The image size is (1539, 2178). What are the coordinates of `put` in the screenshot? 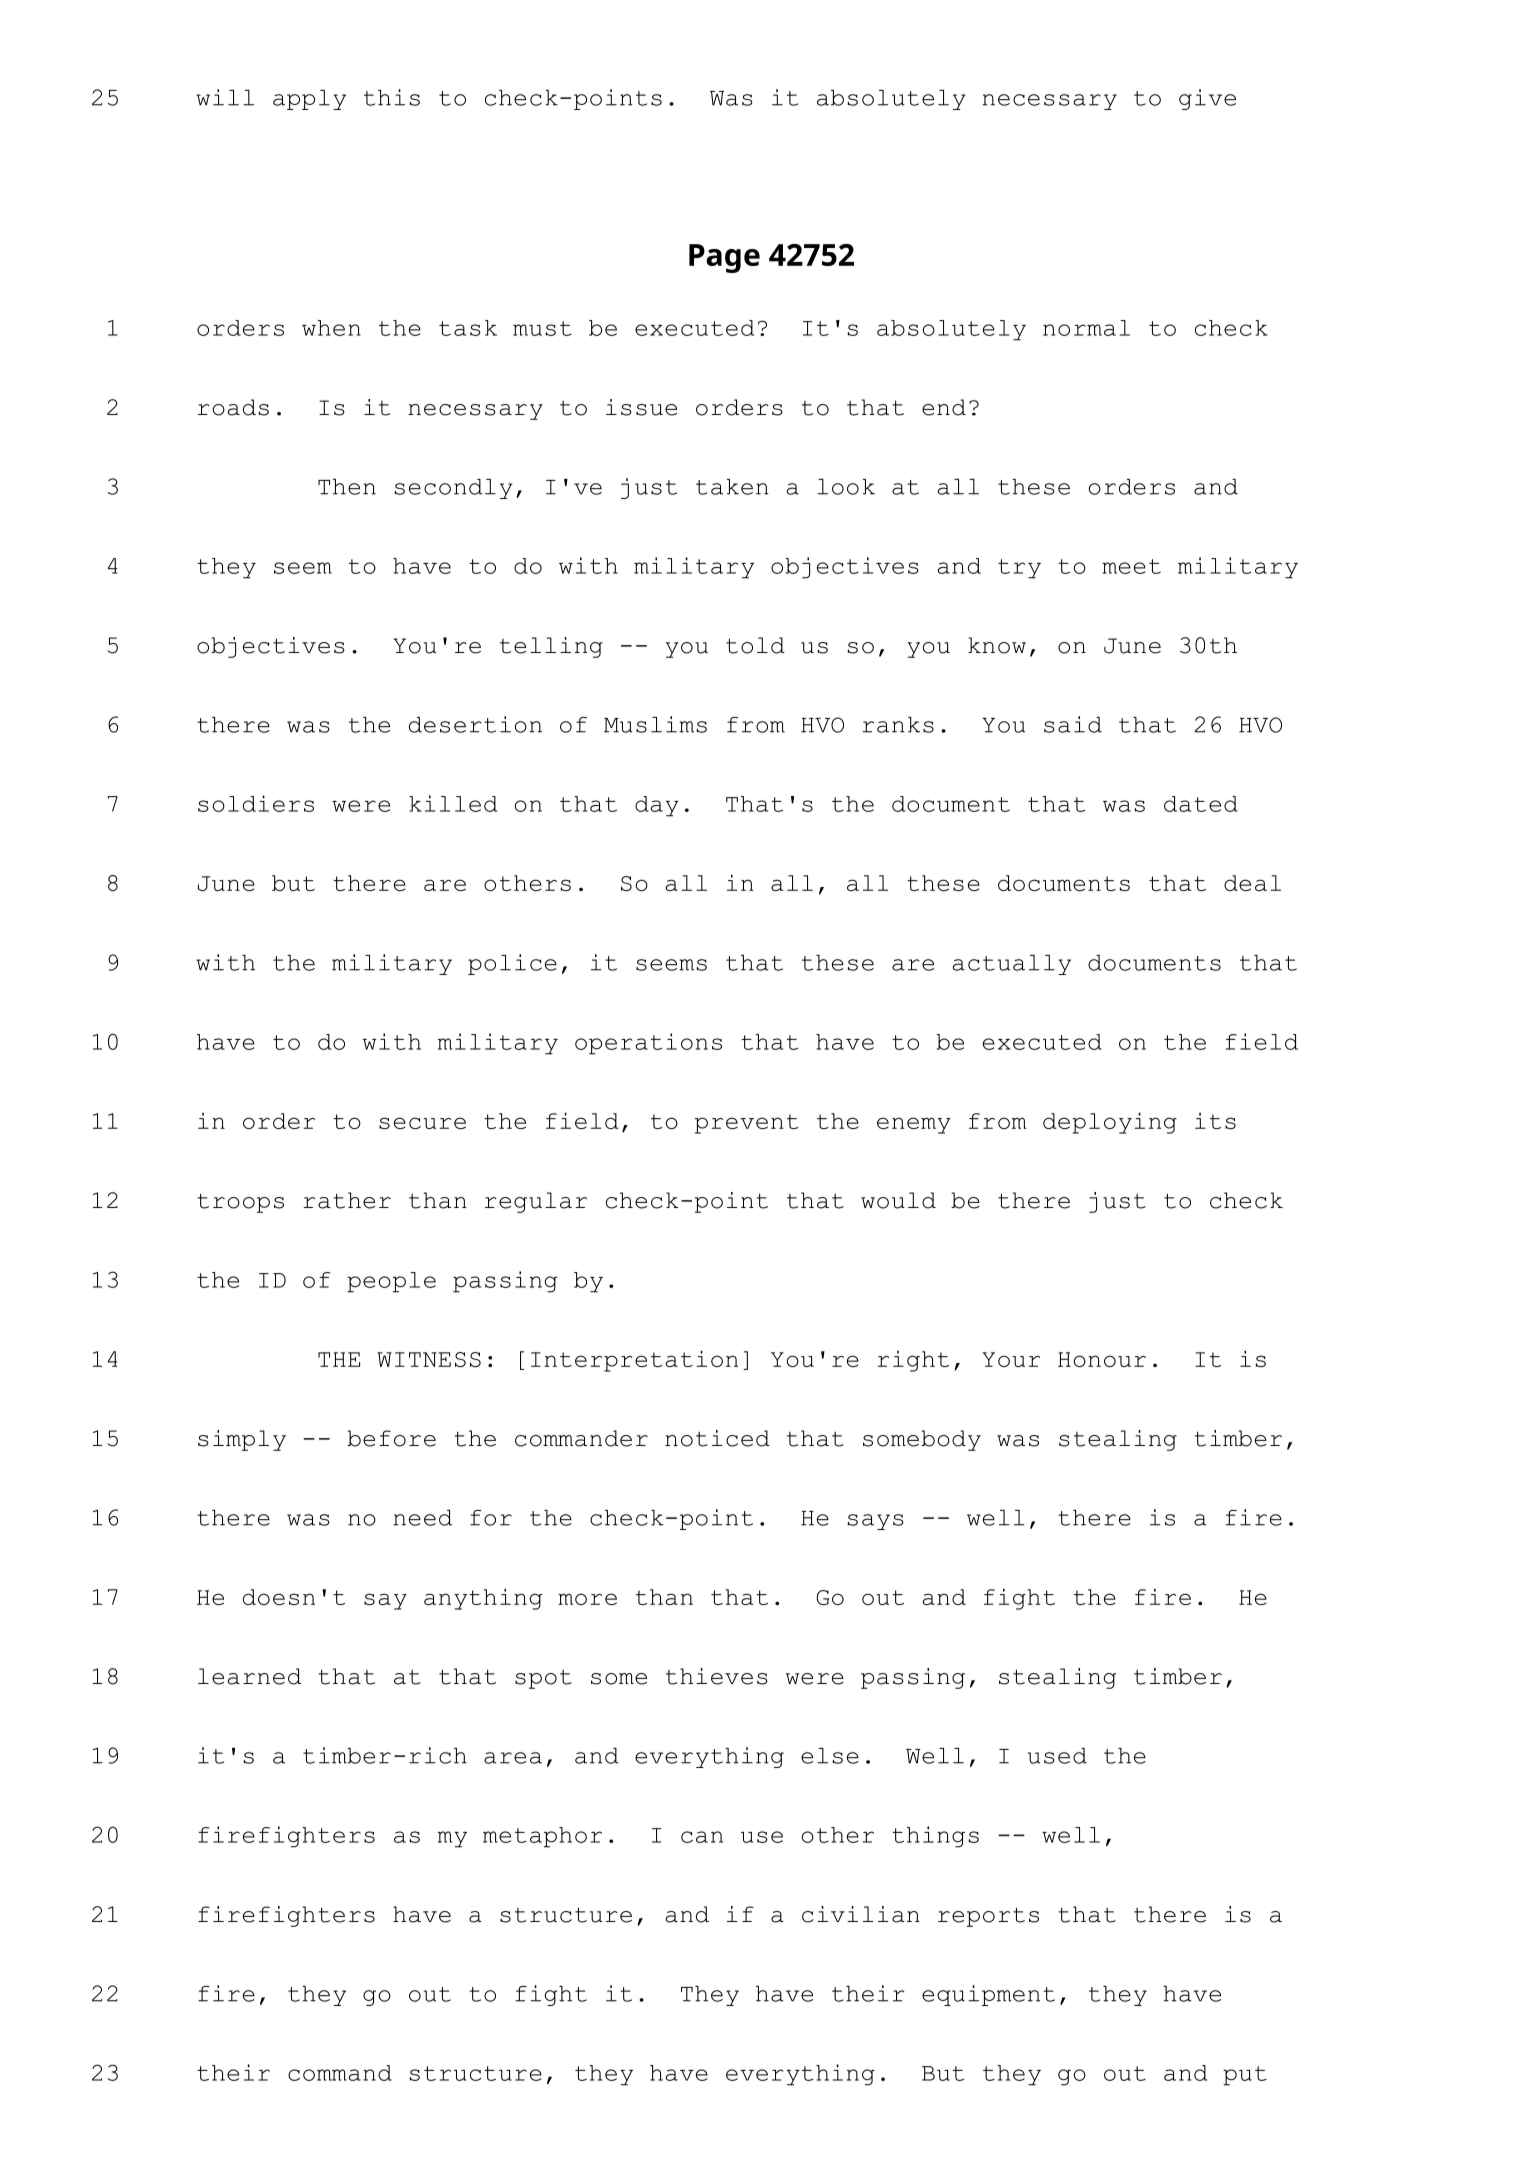 It's located at (1245, 2076).
